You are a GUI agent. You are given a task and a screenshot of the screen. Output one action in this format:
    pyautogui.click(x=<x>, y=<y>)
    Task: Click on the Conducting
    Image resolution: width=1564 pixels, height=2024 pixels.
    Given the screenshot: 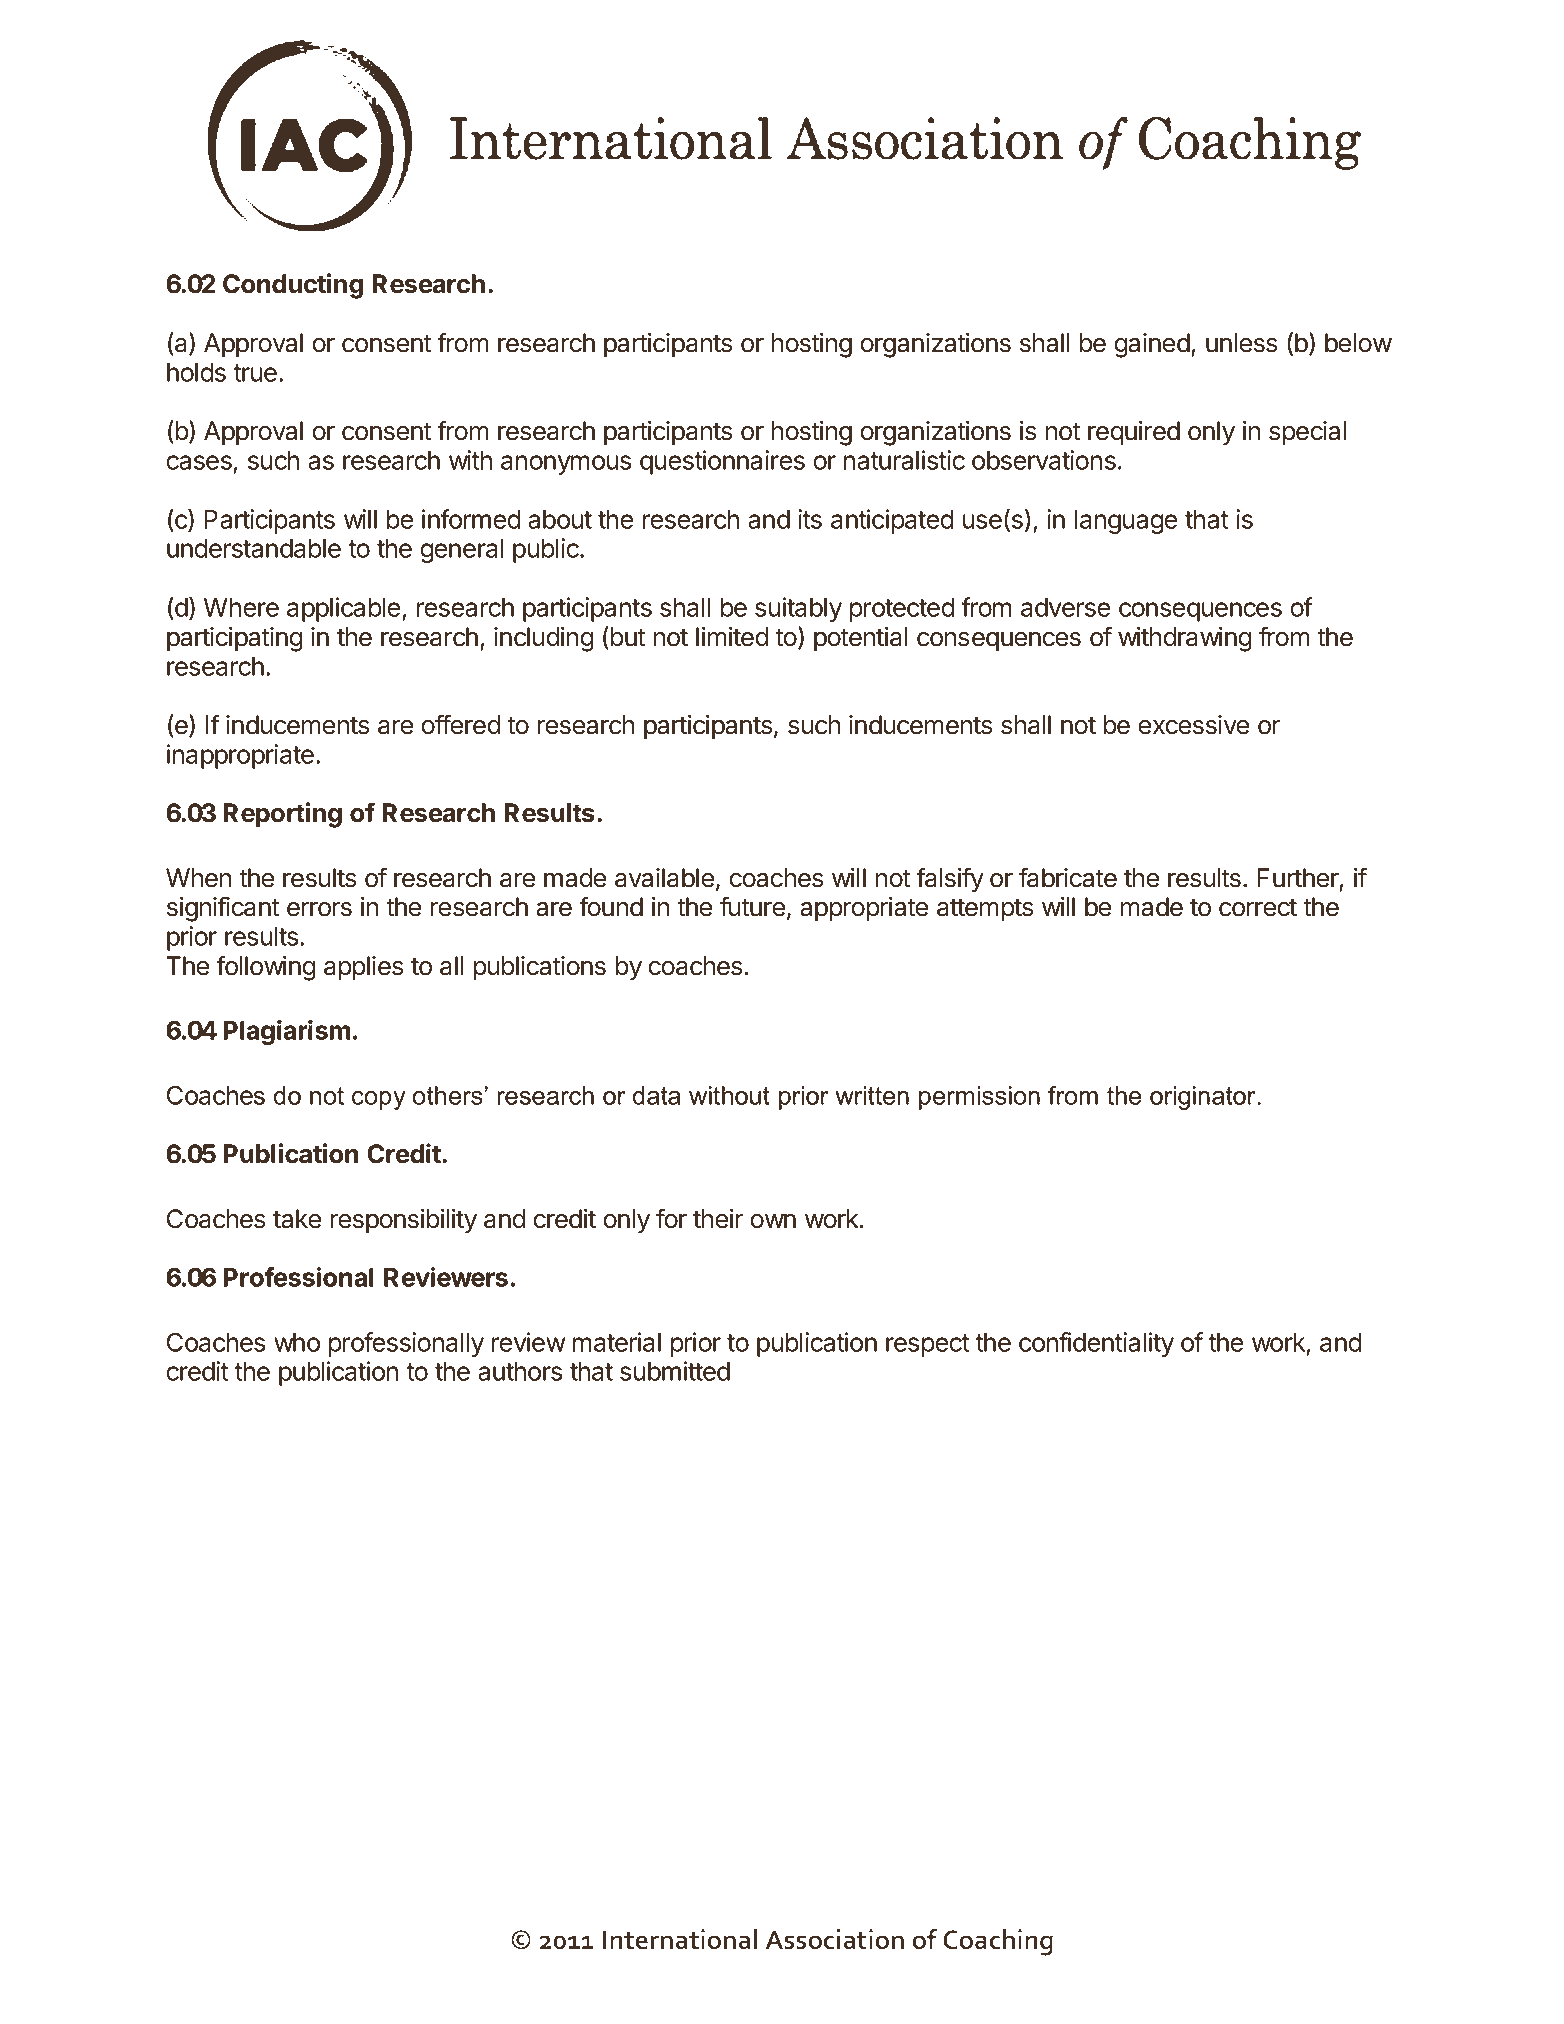 What is the action you would take?
    pyautogui.click(x=293, y=286)
